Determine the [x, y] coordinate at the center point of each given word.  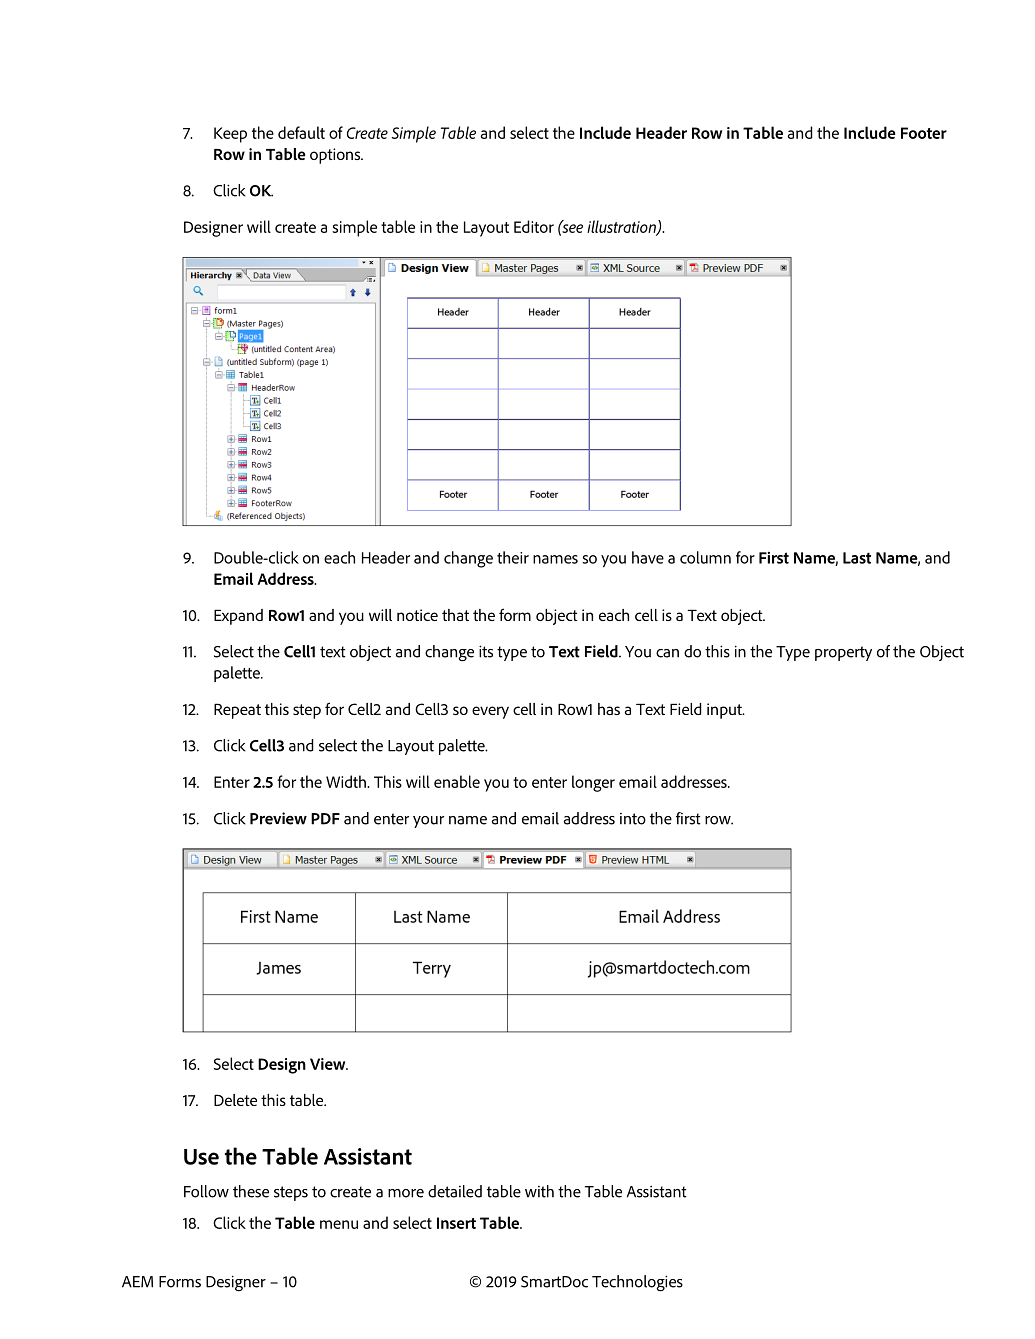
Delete [235, 1100]
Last [857, 558]
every [490, 712]
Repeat [237, 711]
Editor [534, 226]
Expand [238, 617]
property [843, 653]
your [428, 822]
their [513, 557]
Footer [924, 133]
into [633, 819]
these [251, 1191]
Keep [230, 135]
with [539, 1191]
